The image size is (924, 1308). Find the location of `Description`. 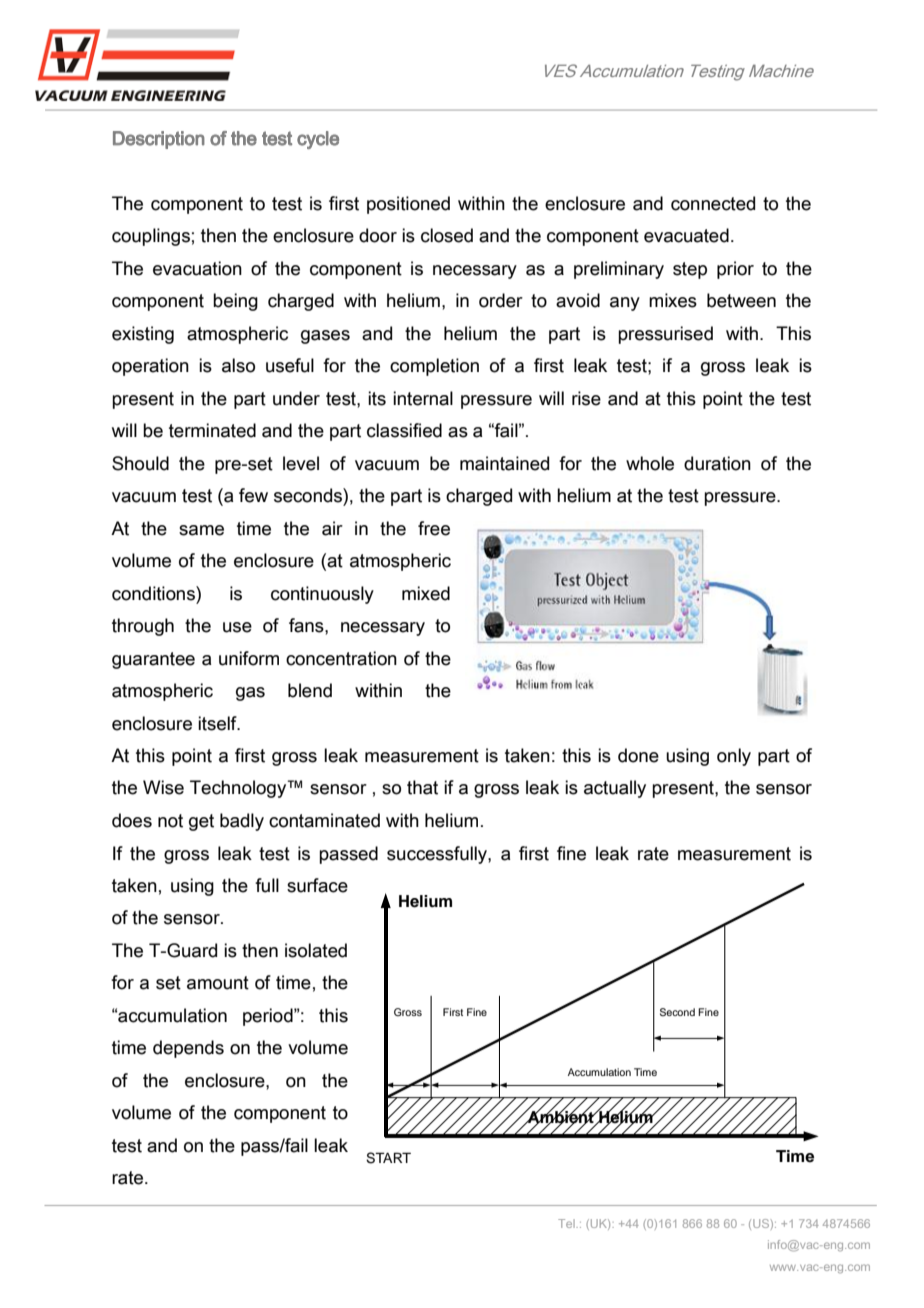

Description is located at coordinates (159, 140).
